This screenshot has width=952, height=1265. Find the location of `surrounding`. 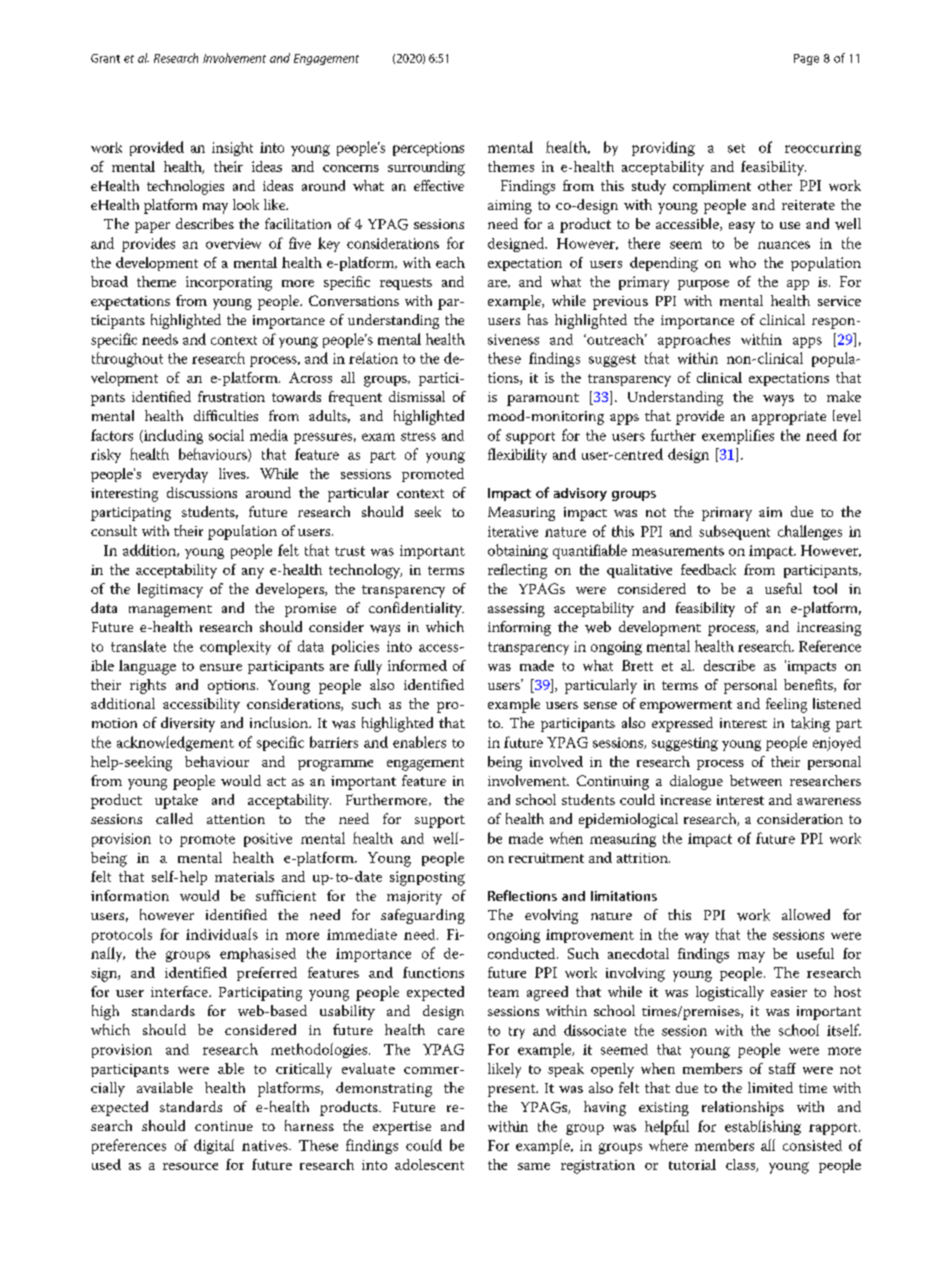

surrounding is located at coordinates (426, 168).
